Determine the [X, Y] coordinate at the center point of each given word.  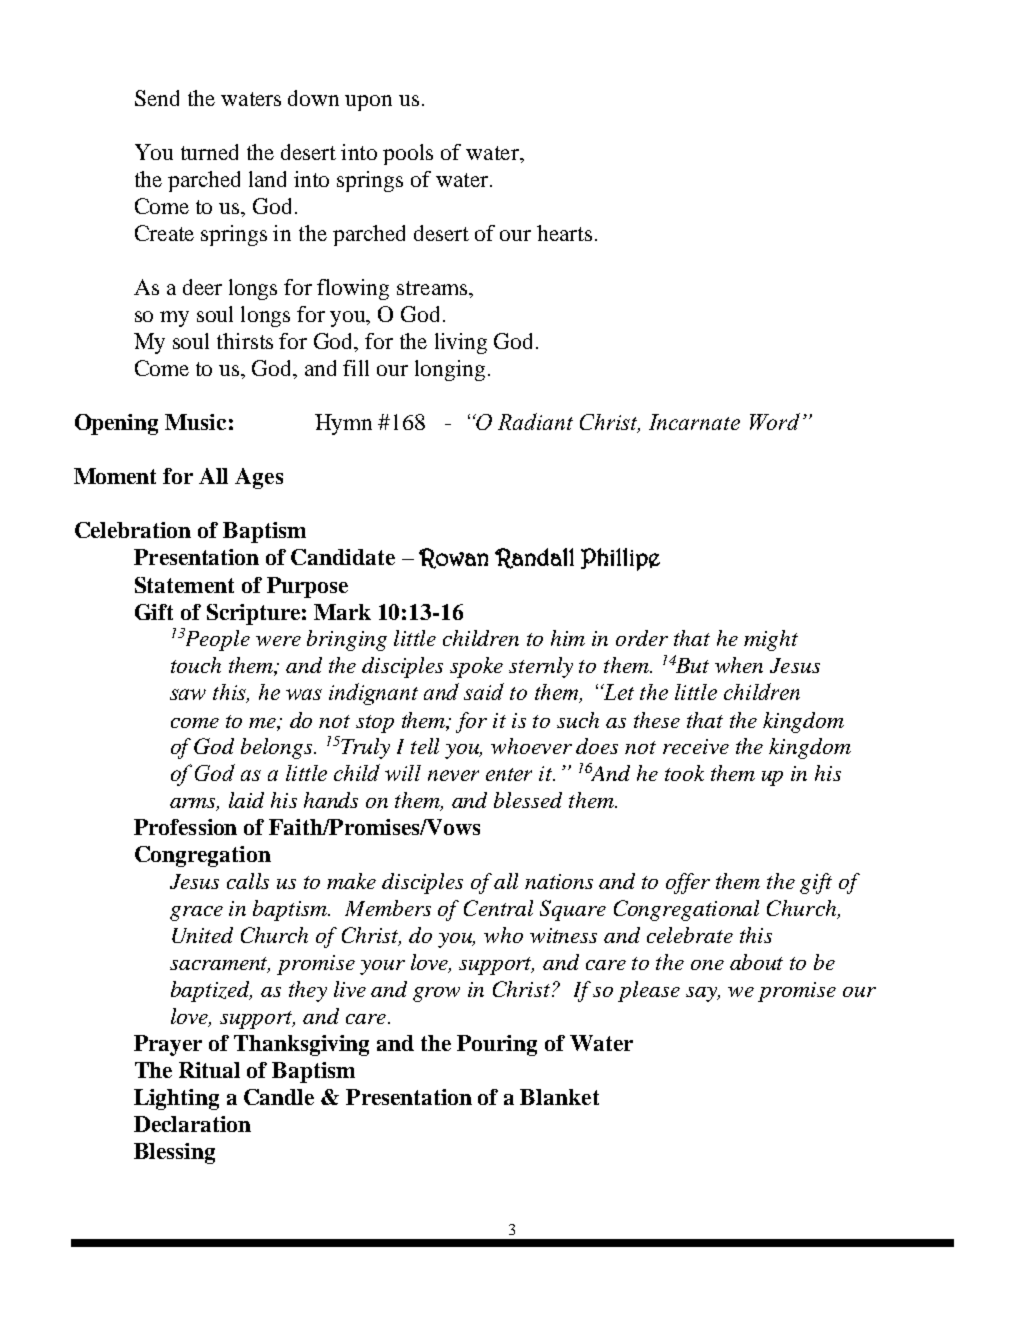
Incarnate [694, 422]
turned [209, 152]
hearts [564, 233]
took [684, 773]
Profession [185, 827]
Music [195, 422]
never [453, 775]
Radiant [535, 421]
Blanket [559, 1097]
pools [408, 154]
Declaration [192, 1124]
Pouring [497, 1045]
